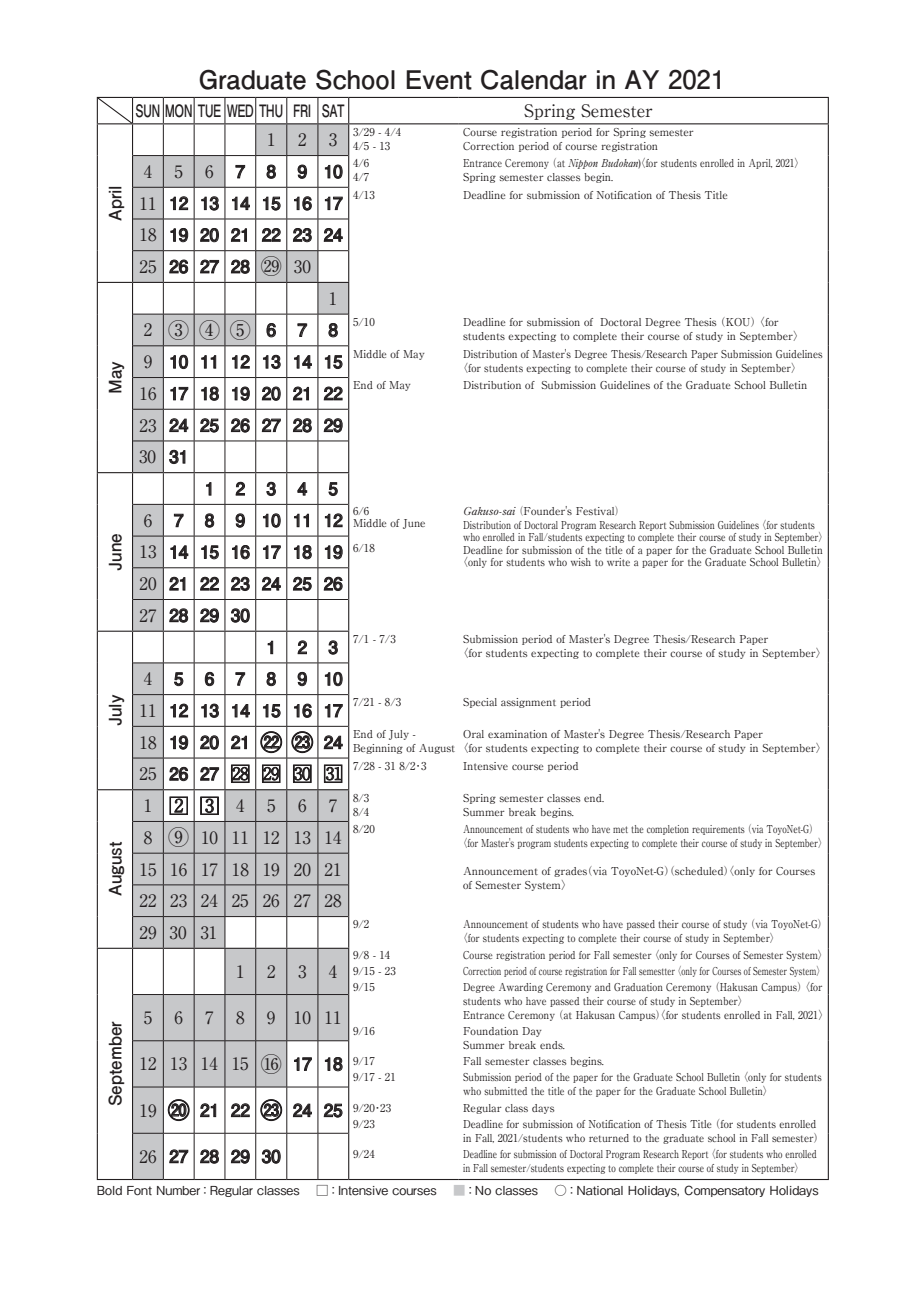  Describe the element at coordinates (139, 1191) in the image. I see `Font` at that location.
